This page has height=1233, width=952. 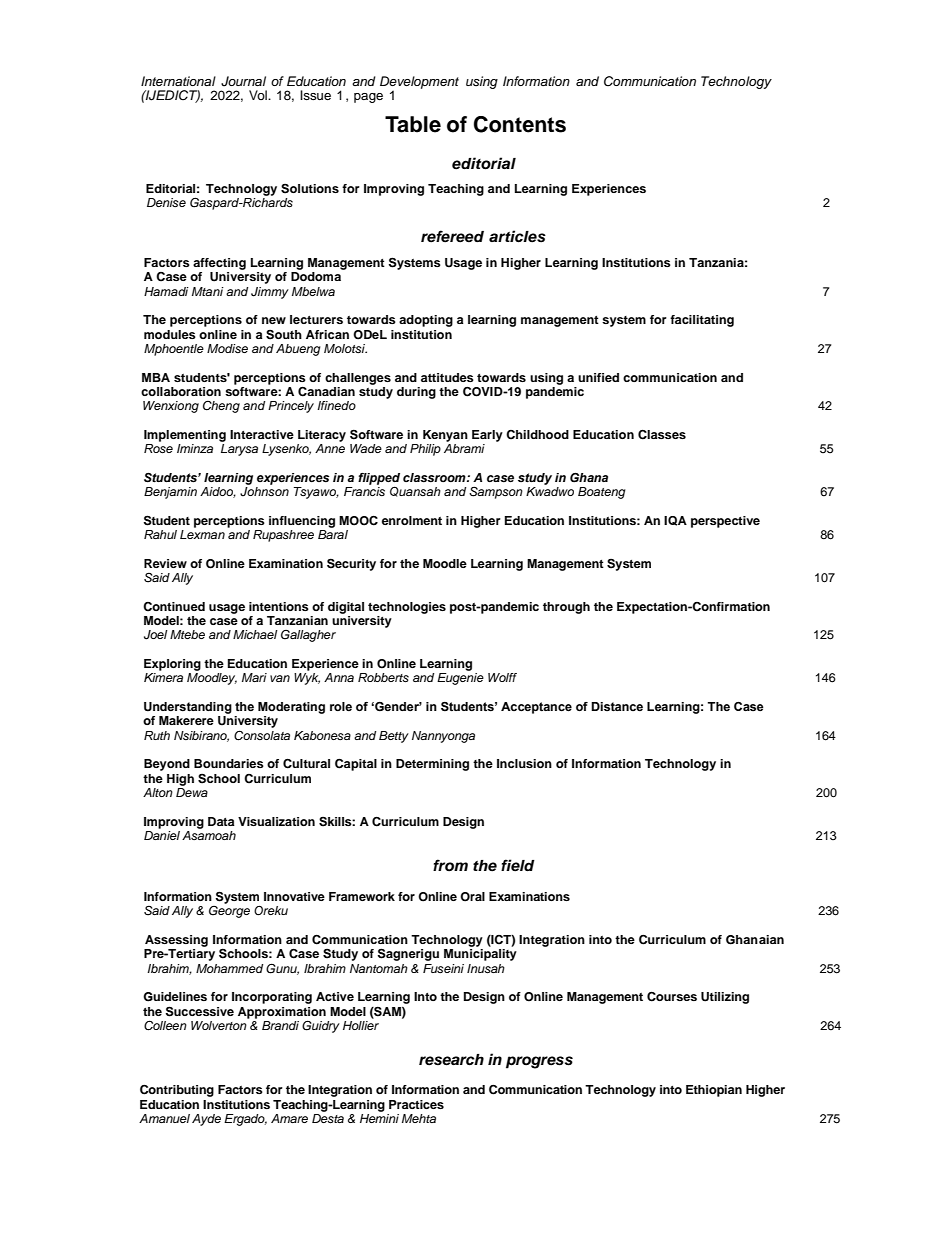 I want to click on Boundaries, so click(x=229, y=763).
